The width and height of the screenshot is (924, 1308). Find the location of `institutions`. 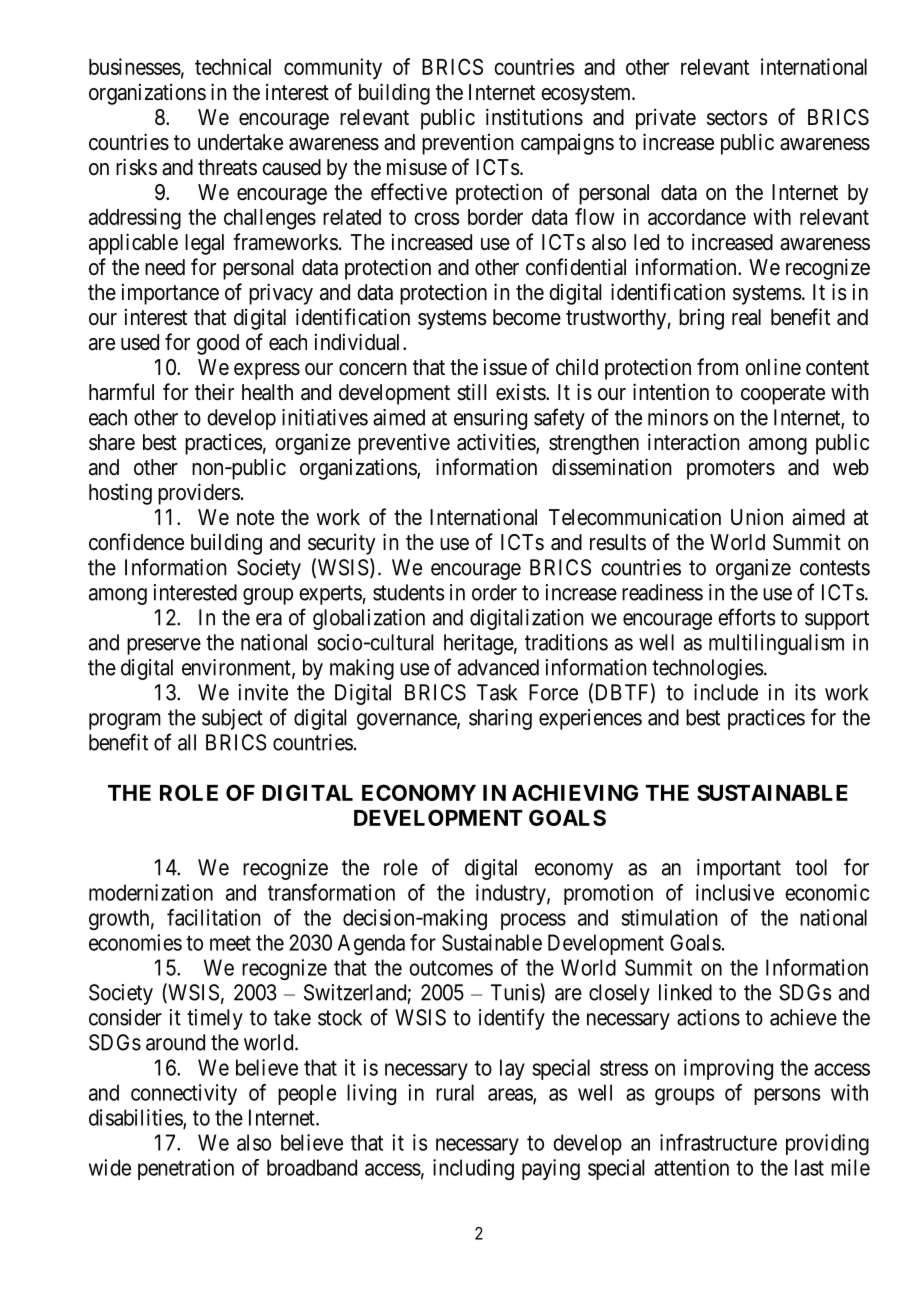

institutions is located at coordinates (534, 117).
